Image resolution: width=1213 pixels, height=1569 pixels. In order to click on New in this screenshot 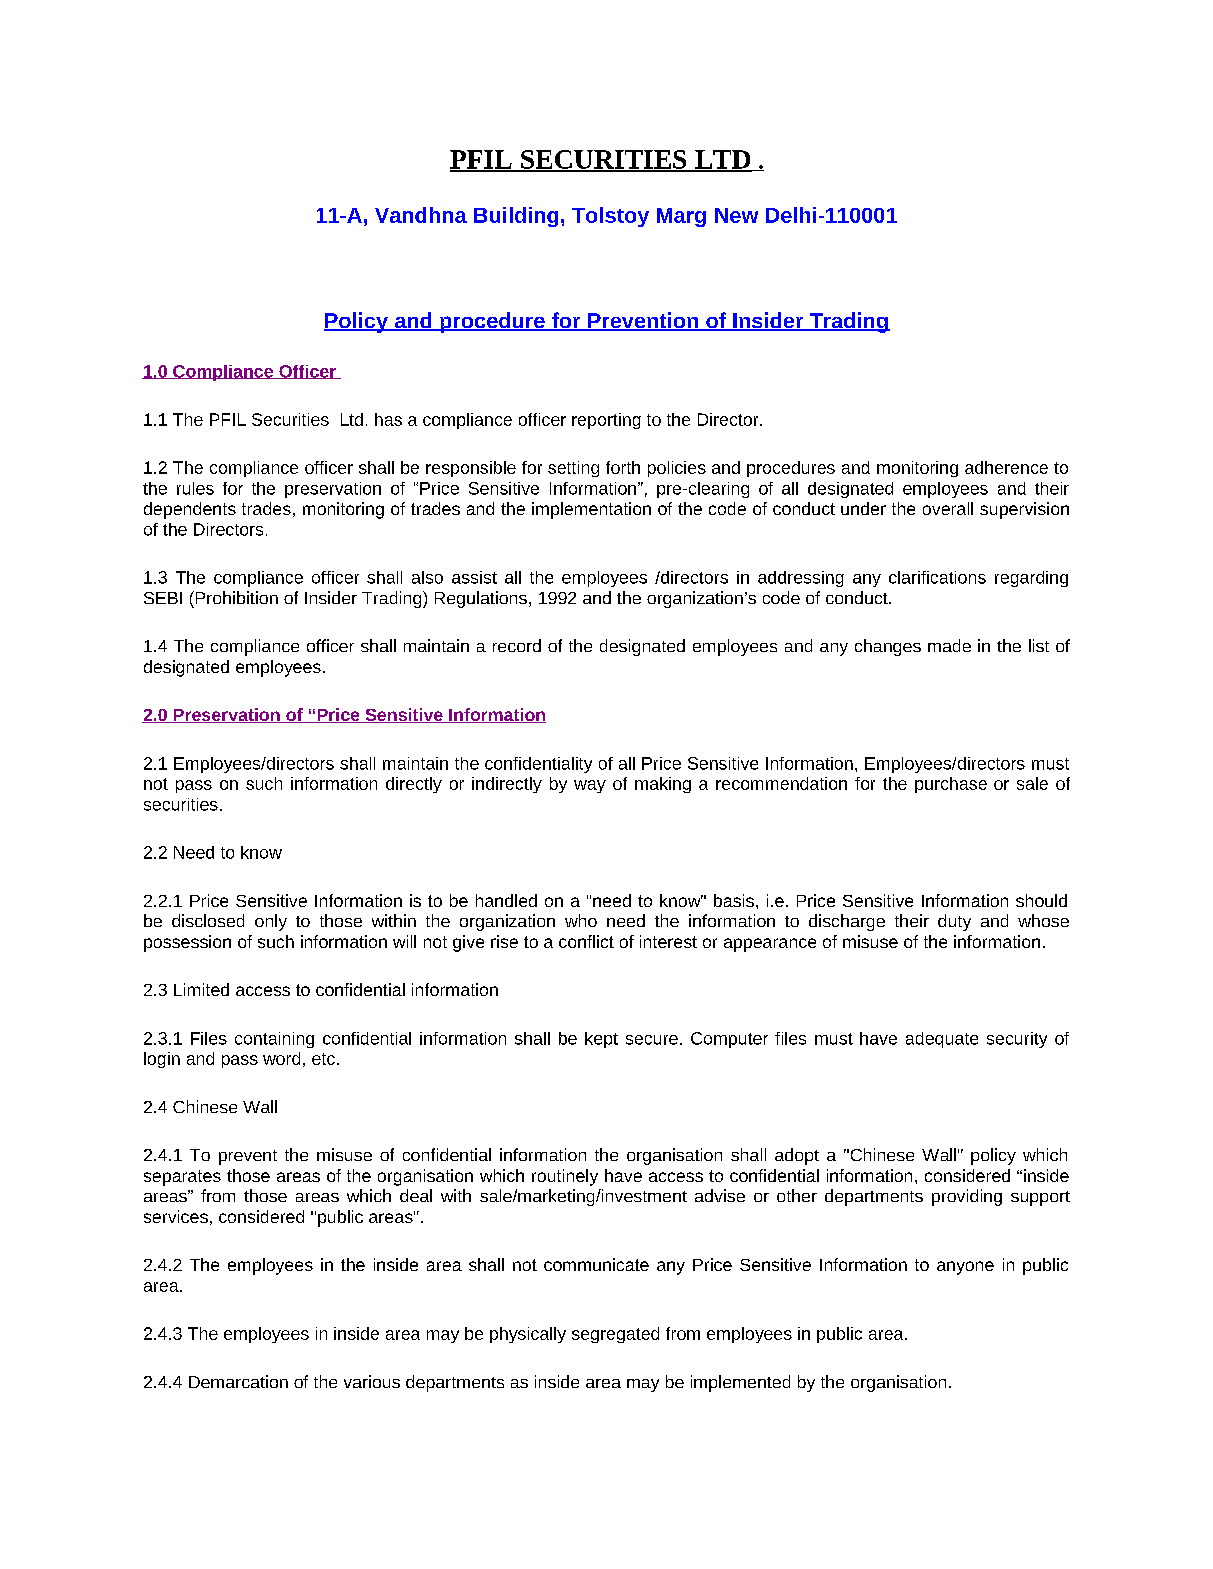, I will do `click(736, 215)`.
